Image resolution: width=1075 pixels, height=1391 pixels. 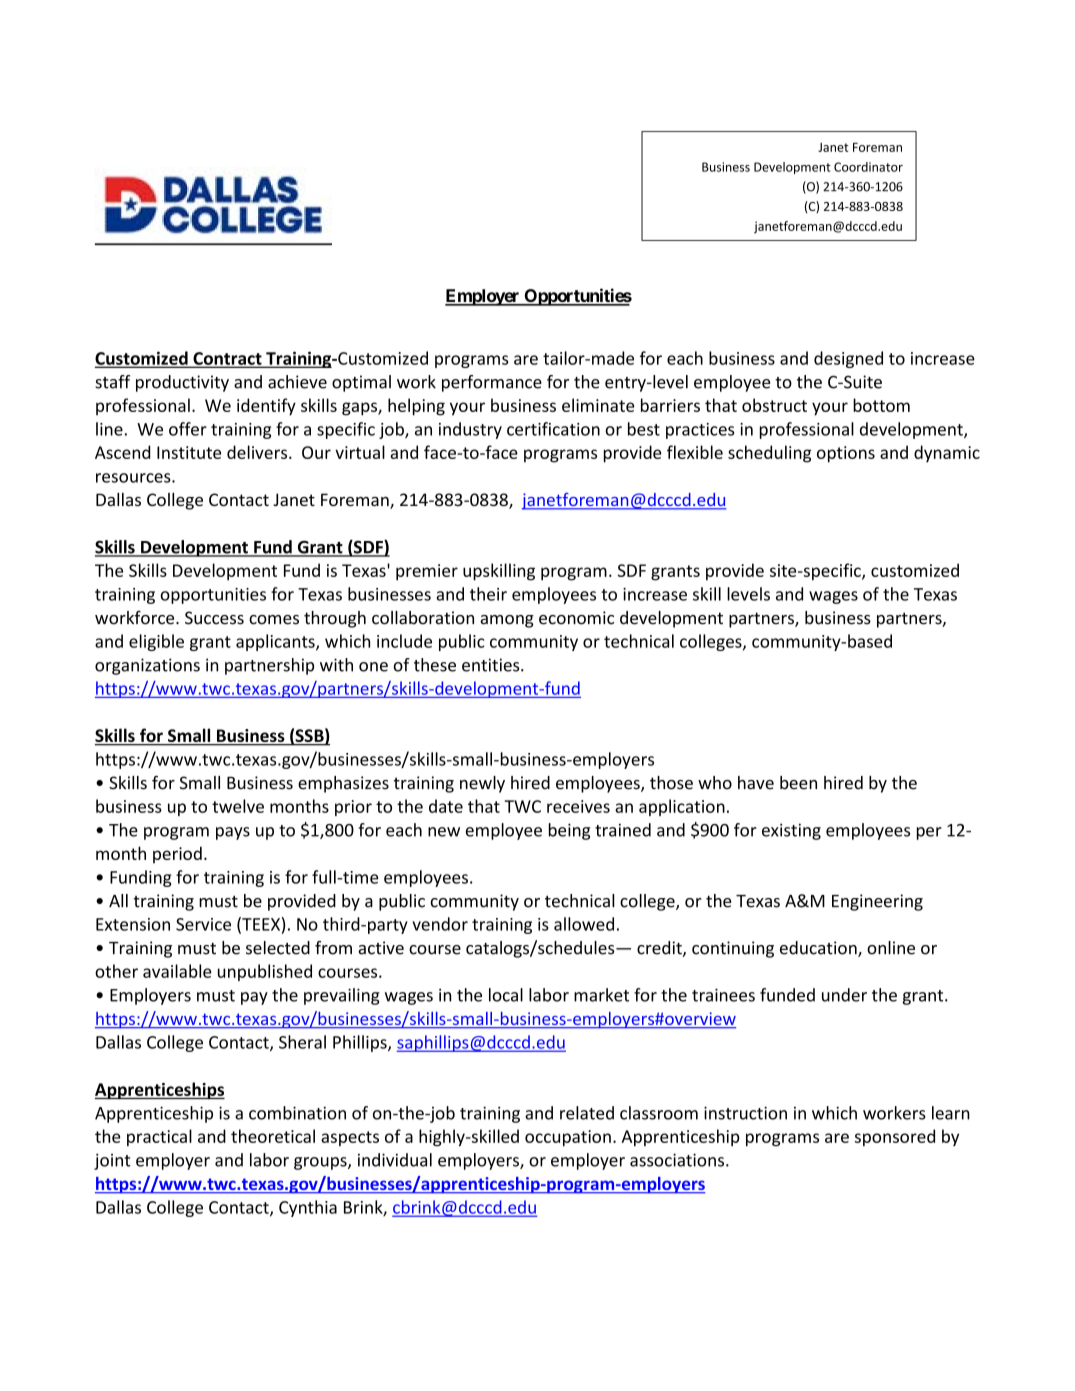 What do you see at coordinates (492, 665) in the screenshot?
I see `entities` at bounding box center [492, 665].
